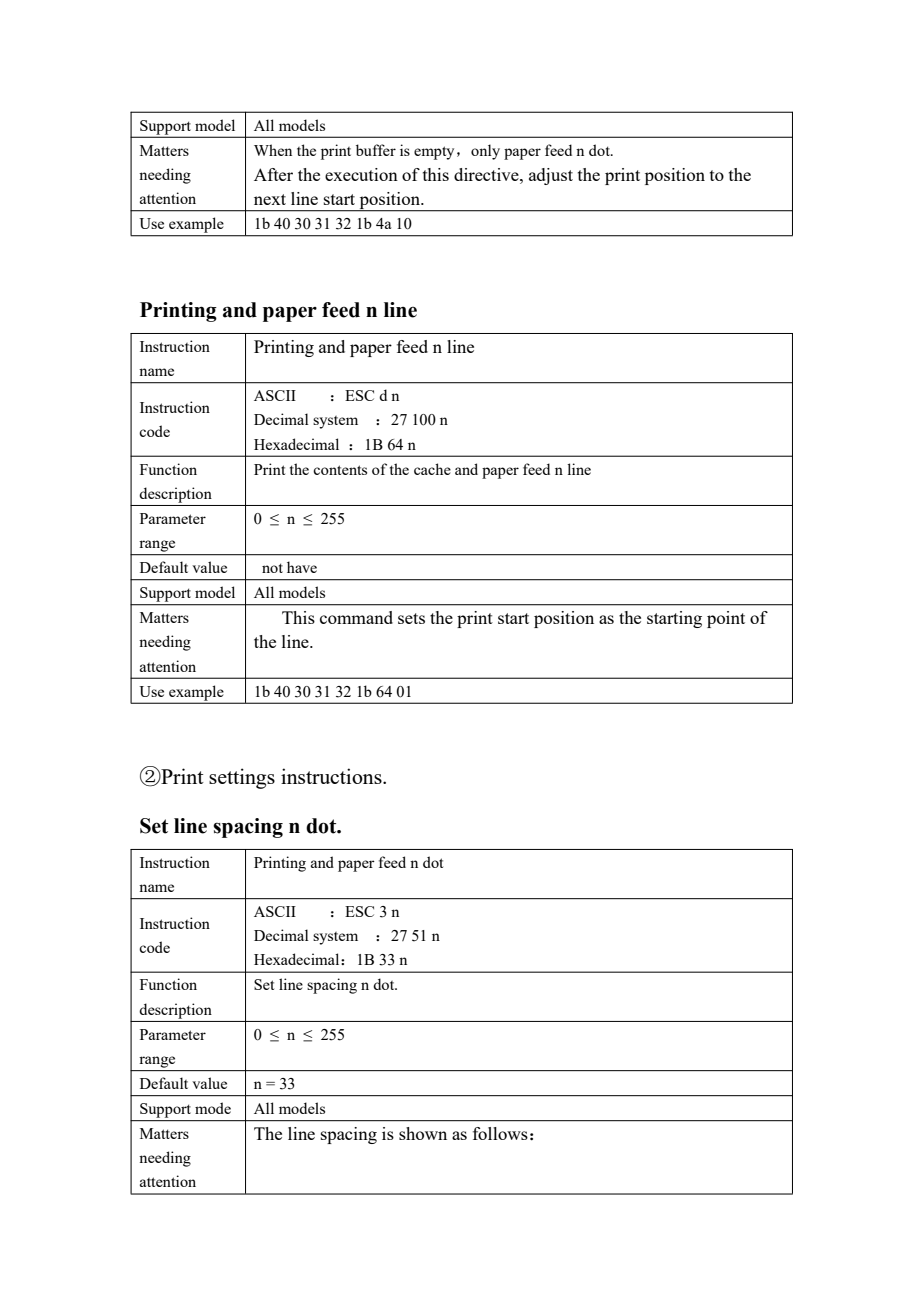  I want to click on adjust, so click(551, 176).
